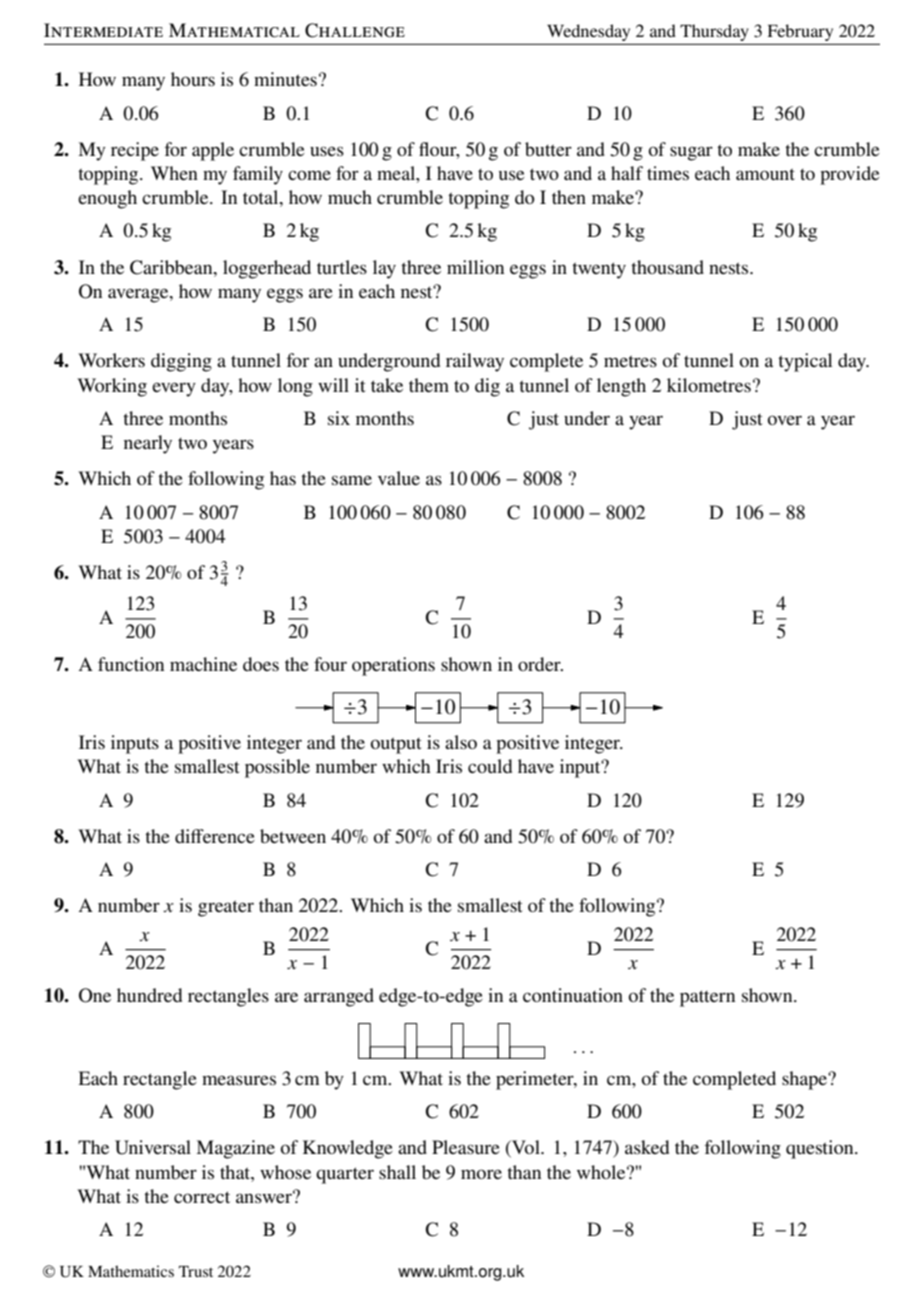 This screenshot has width=924, height=1308. Describe the element at coordinates (196, 1271) in the screenshot. I see `Trust` at that location.
